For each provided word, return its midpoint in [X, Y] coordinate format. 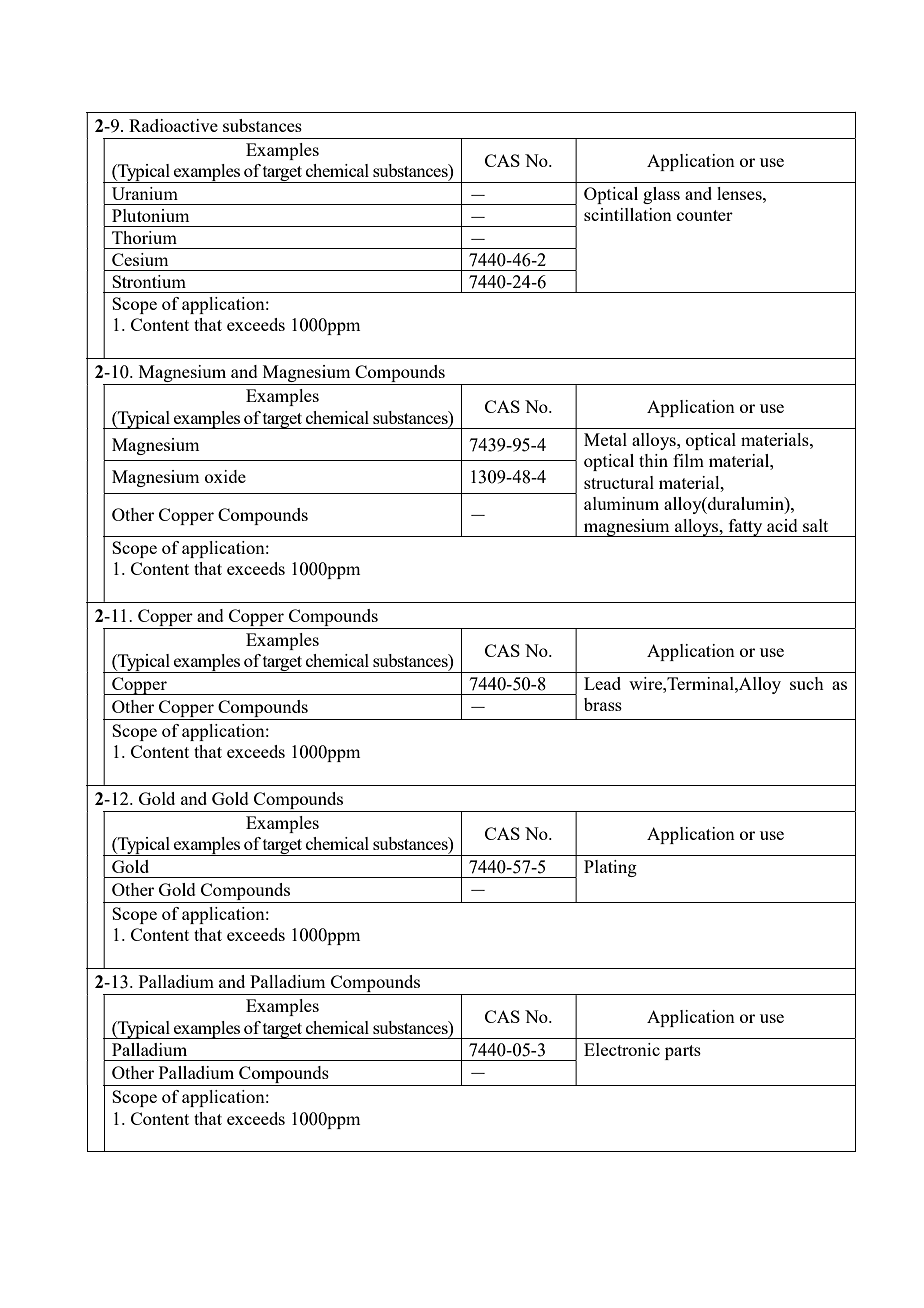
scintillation [628, 214]
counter [705, 215]
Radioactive [173, 125]
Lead [602, 683]
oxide [225, 476]
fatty [745, 528]
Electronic [622, 1049]
